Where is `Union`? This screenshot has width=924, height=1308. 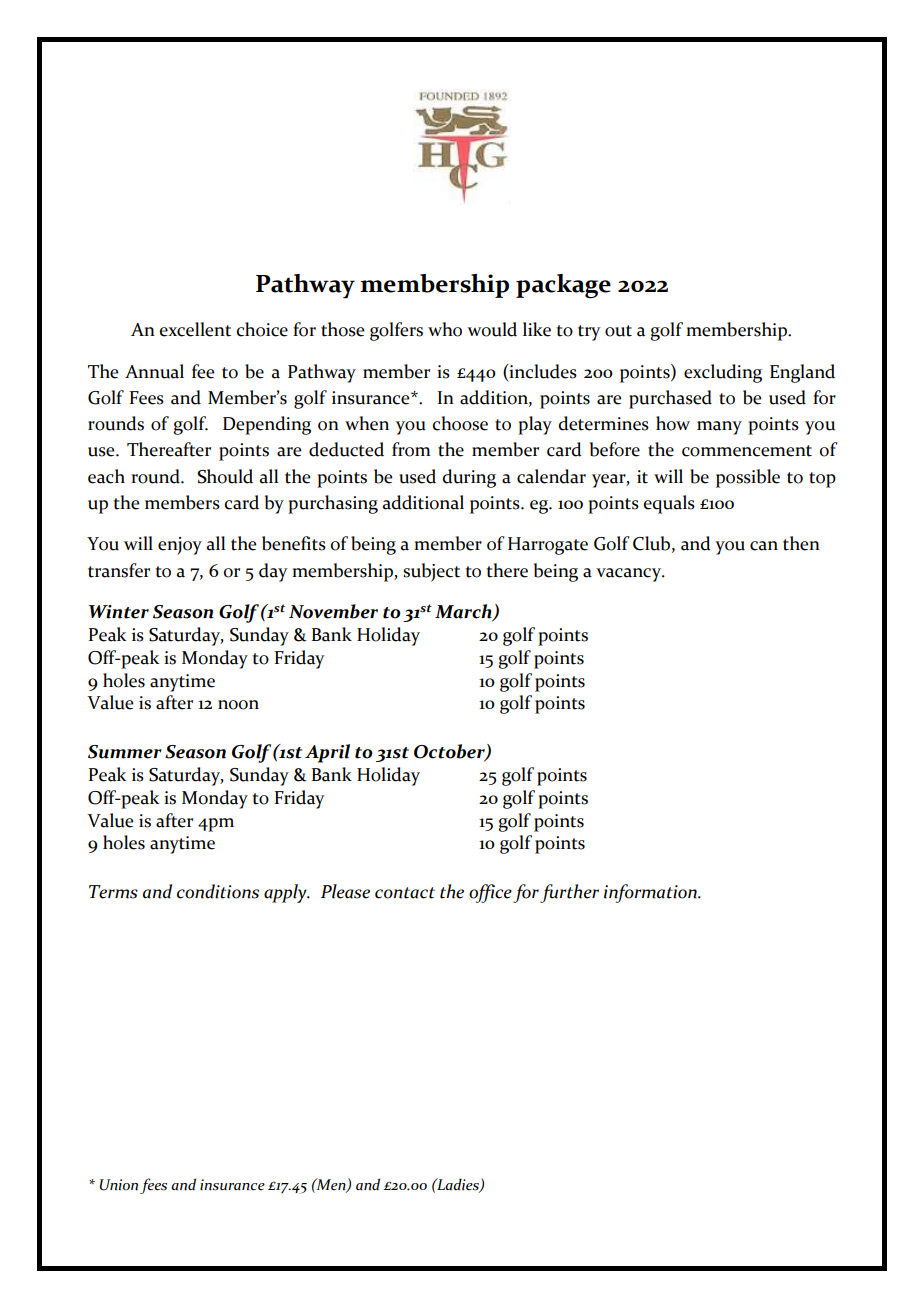 Union is located at coordinates (119, 1185).
